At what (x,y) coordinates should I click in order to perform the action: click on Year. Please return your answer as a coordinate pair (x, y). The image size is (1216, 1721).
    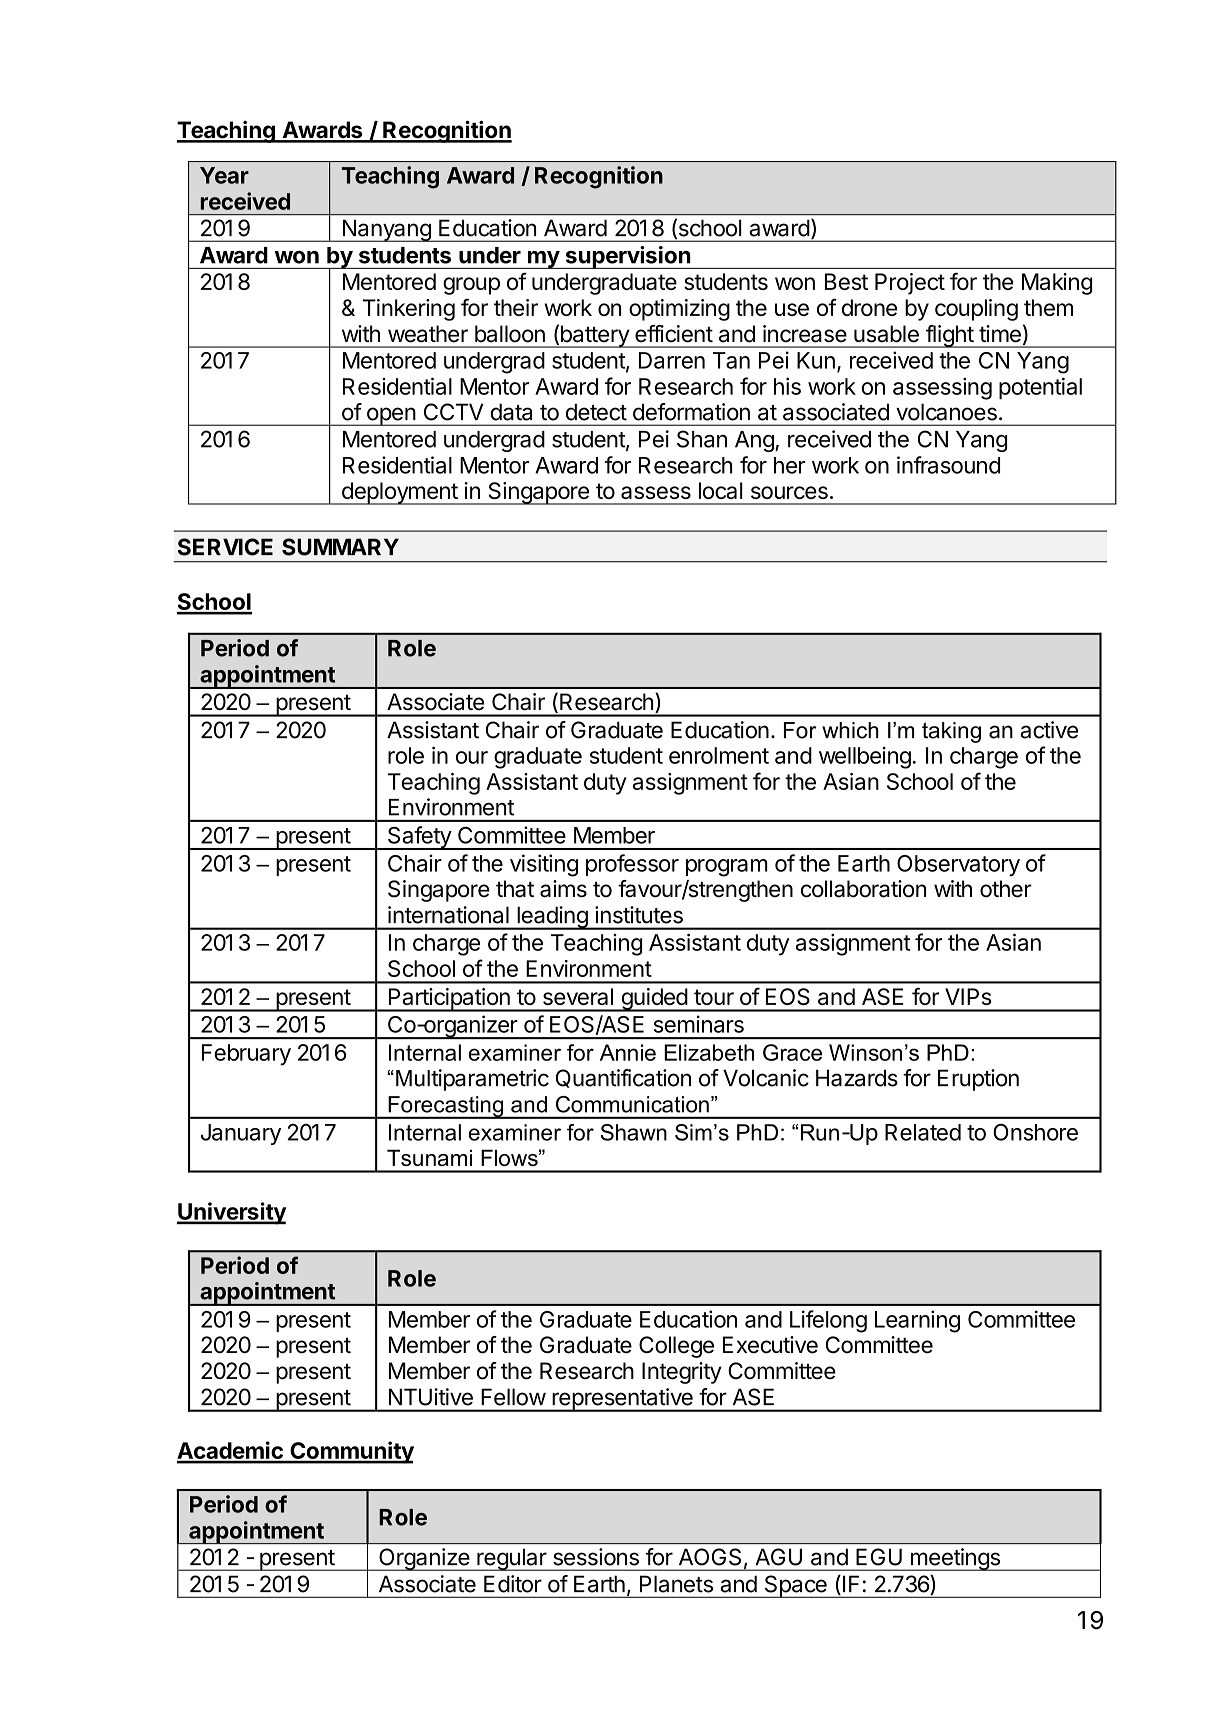
    Looking at the image, I should click on (224, 175).
